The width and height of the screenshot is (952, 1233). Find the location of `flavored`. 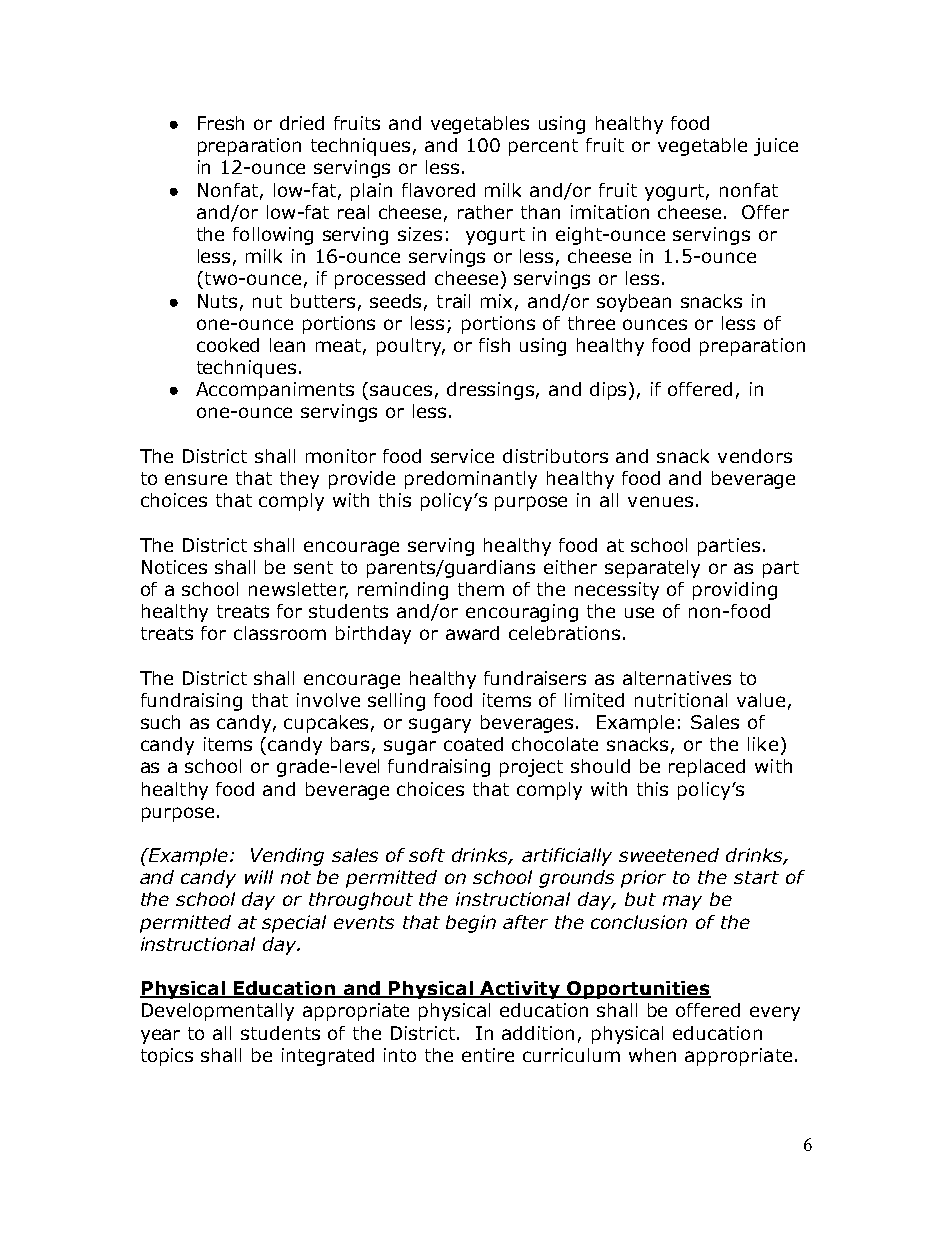

flavored is located at coordinates (438, 190).
